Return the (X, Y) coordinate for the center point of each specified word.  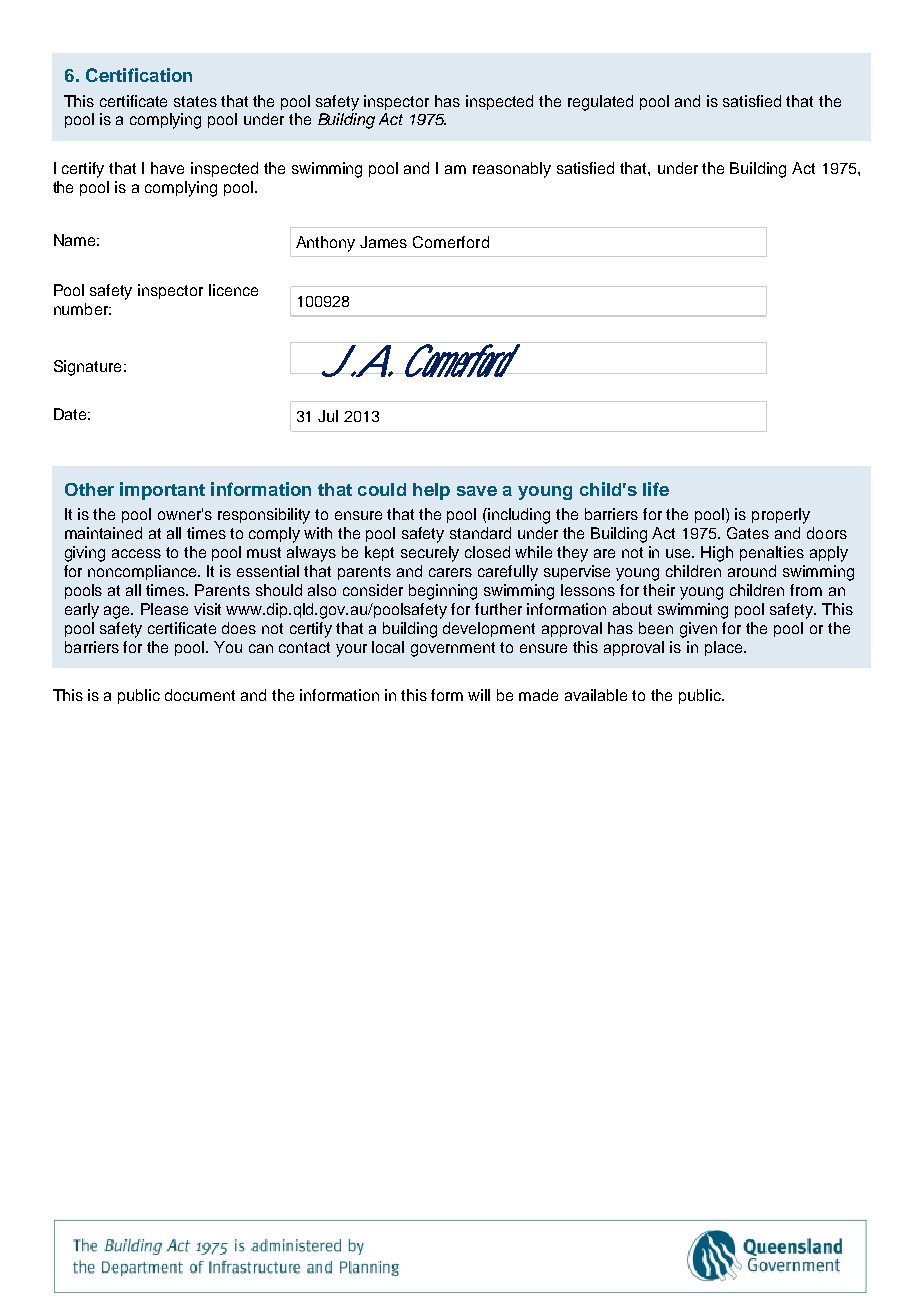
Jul (328, 416)
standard (480, 533)
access (136, 553)
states (195, 101)
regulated (600, 103)
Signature (87, 368)
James (383, 242)
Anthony (325, 244)
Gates (748, 533)
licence (233, 290)
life (656, 489)
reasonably (512, 170)
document (200, 695)
